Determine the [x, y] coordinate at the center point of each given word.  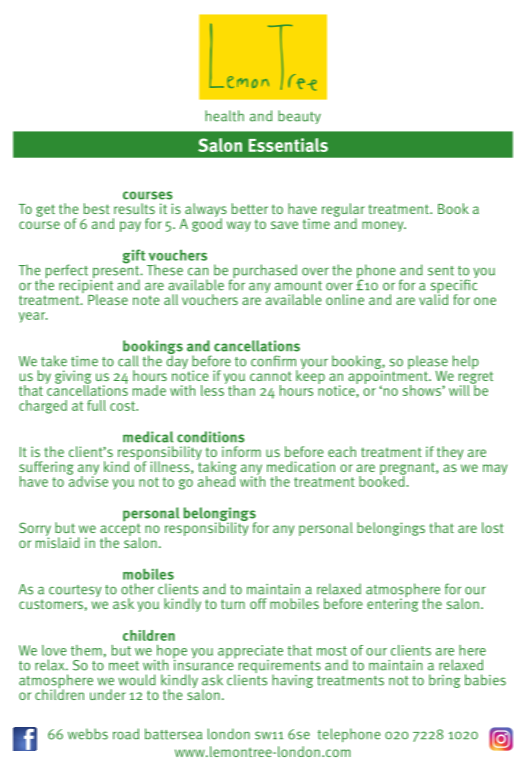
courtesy [75, 591]
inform [241, 451]
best [96, 208]
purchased [264, 272]
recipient [86, 286]
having [292, 681]
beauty [299, 117]
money [384, 226]
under [108, 694]
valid [433, 298]
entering [392, 604]
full [96, 405]
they [450, 453]
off [258, 603]
